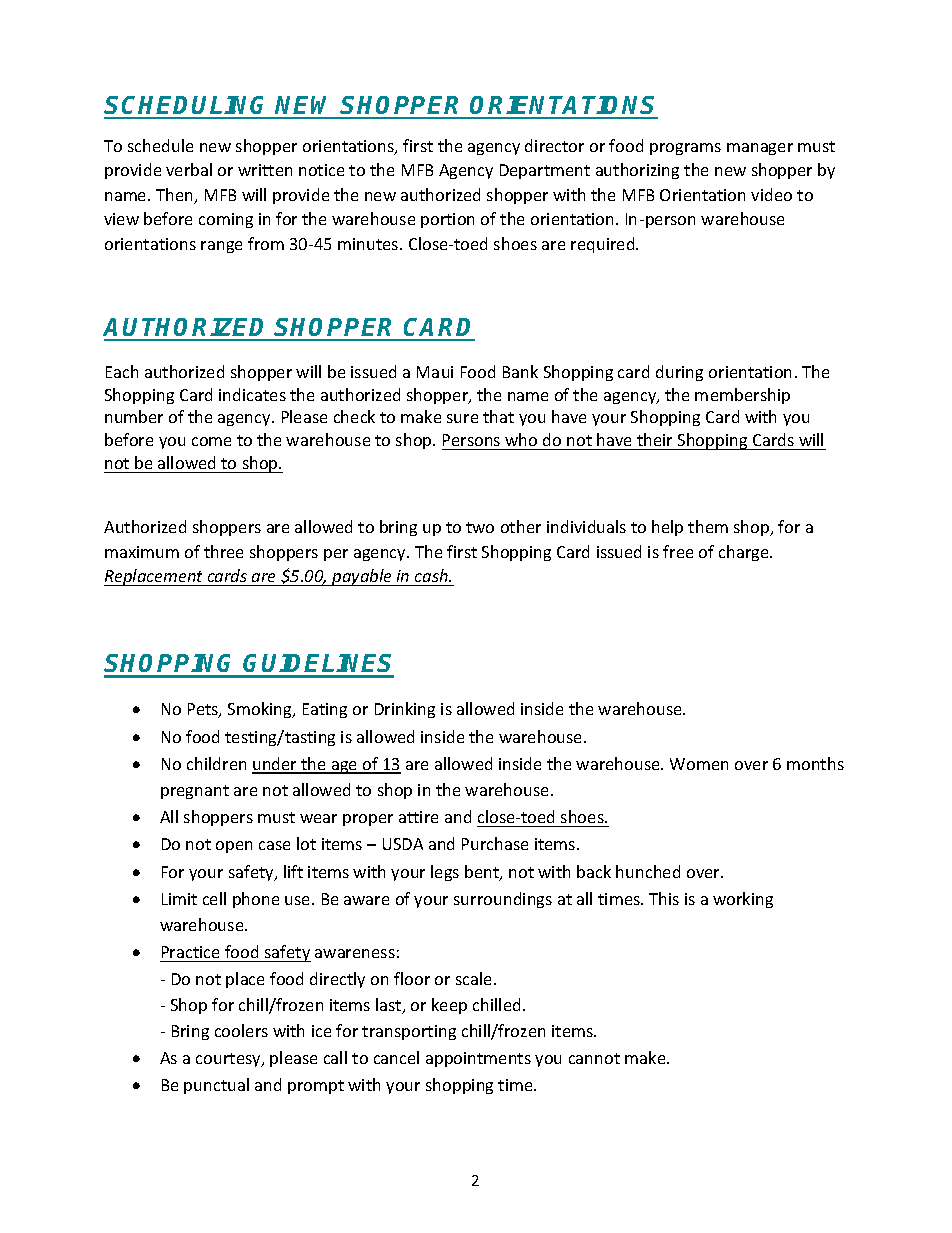 The height and width of the document is (1233, 952). I want to click on portion, so click(447, 220).
